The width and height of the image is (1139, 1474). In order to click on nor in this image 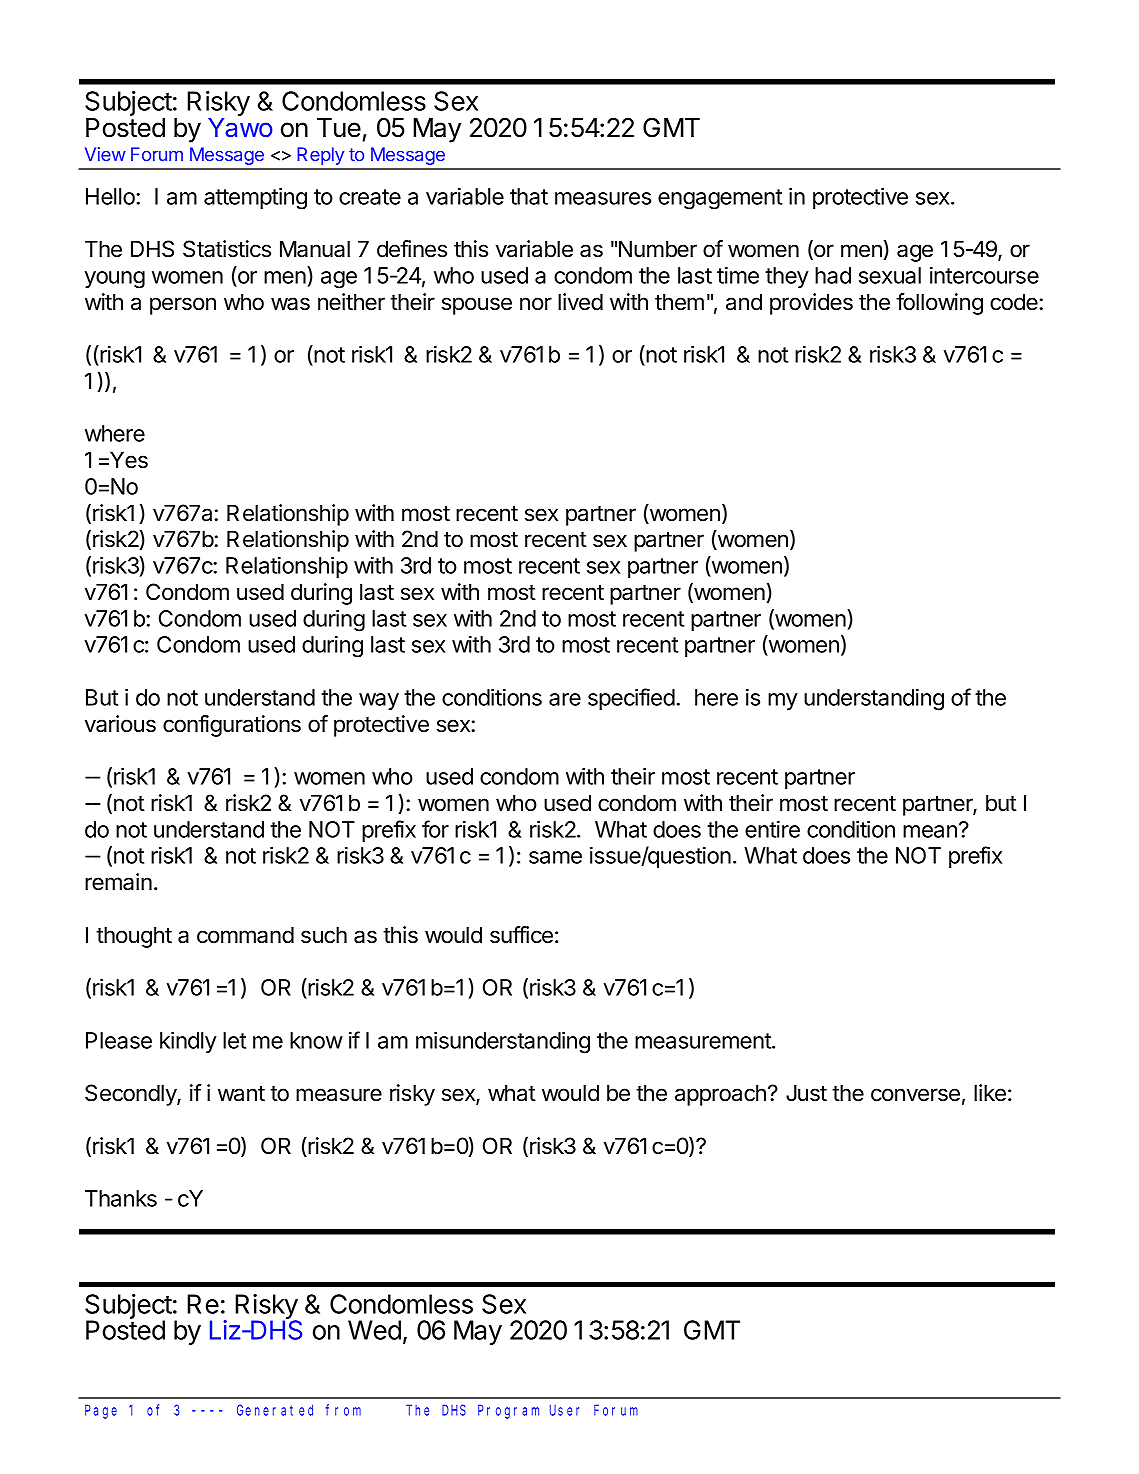, I will do `click(536, 304)`.
